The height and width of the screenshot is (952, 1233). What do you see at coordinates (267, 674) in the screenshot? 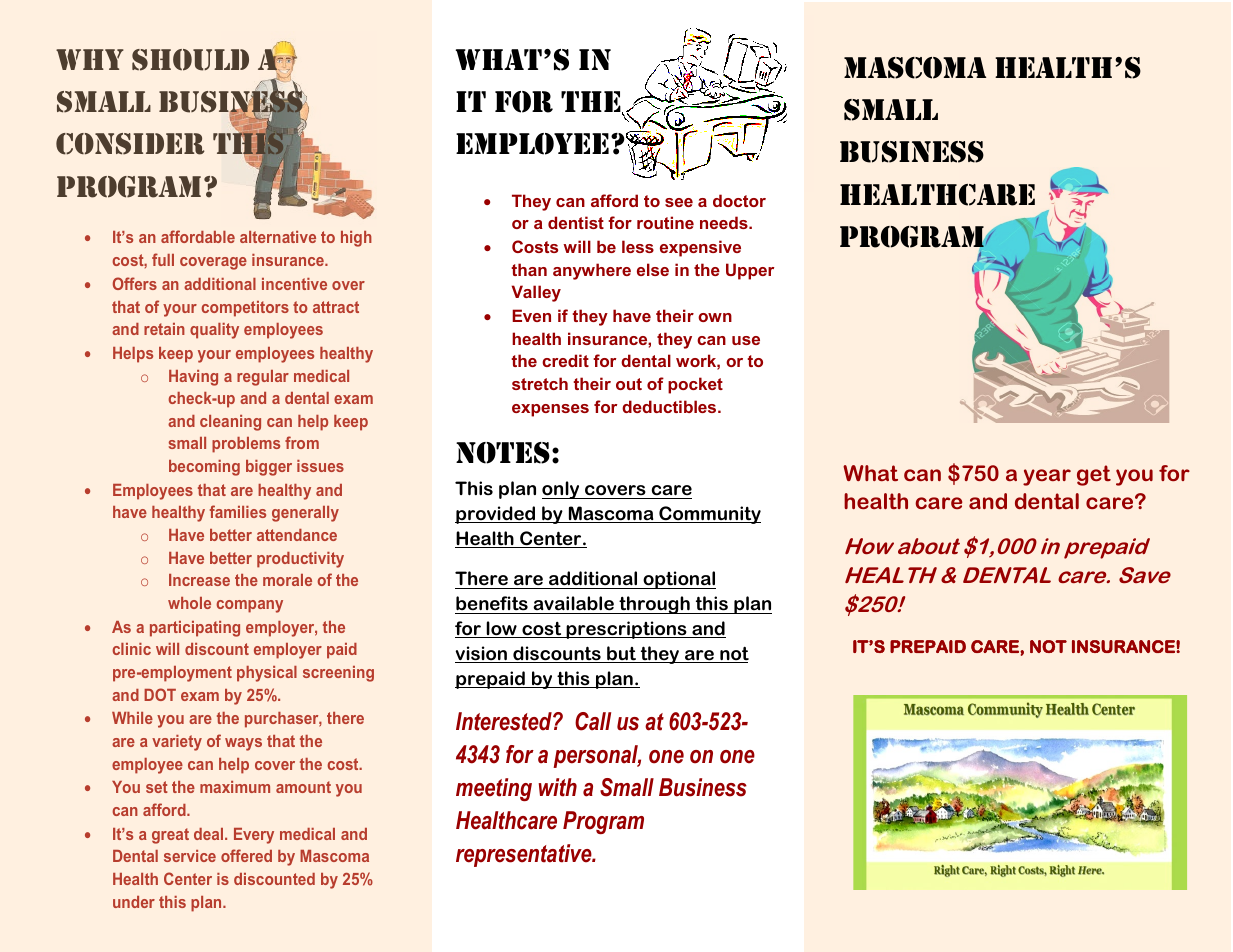
I see `physical` at bounding box center [267, 674].
